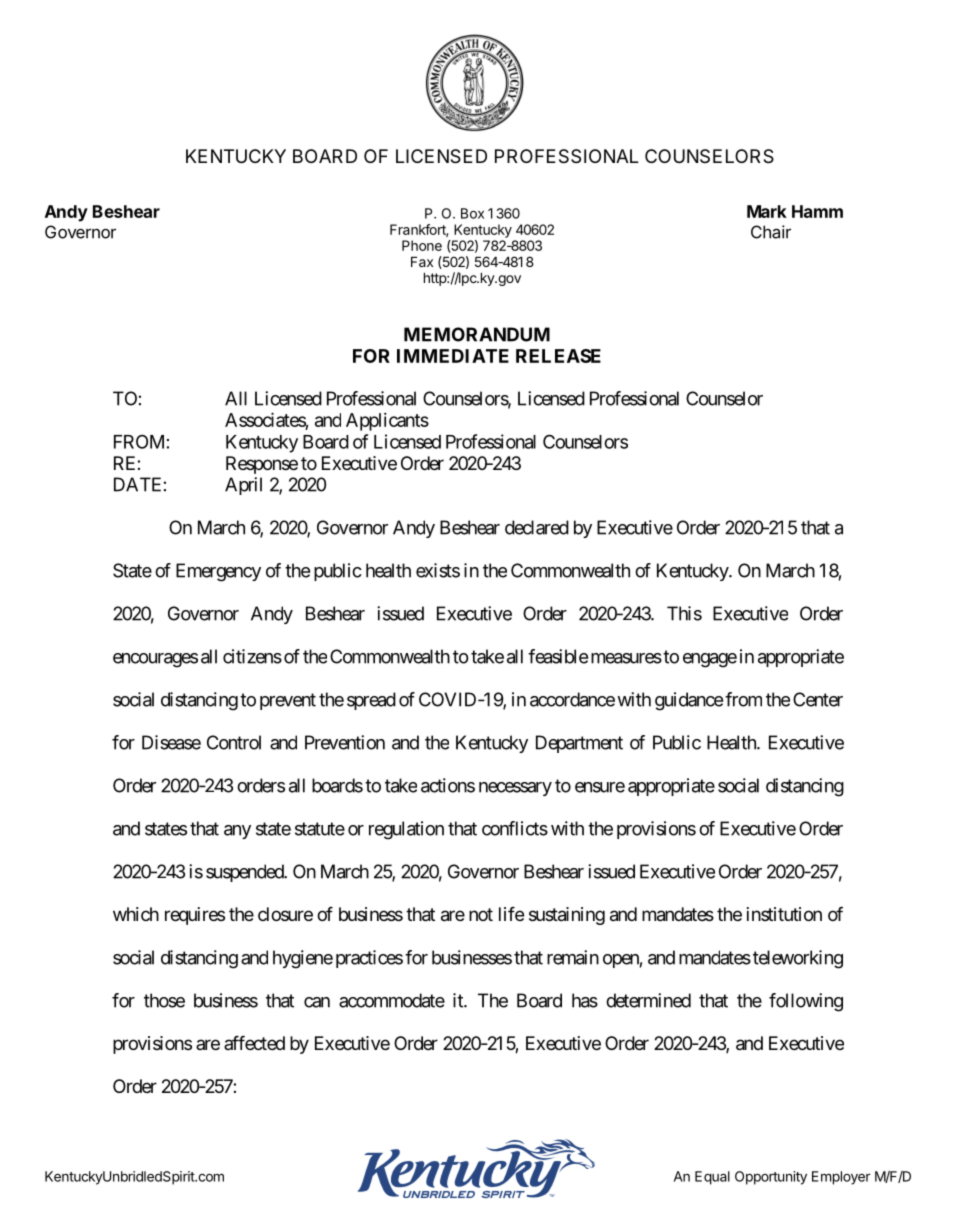  I want to click on institution, so click(784, 914).
